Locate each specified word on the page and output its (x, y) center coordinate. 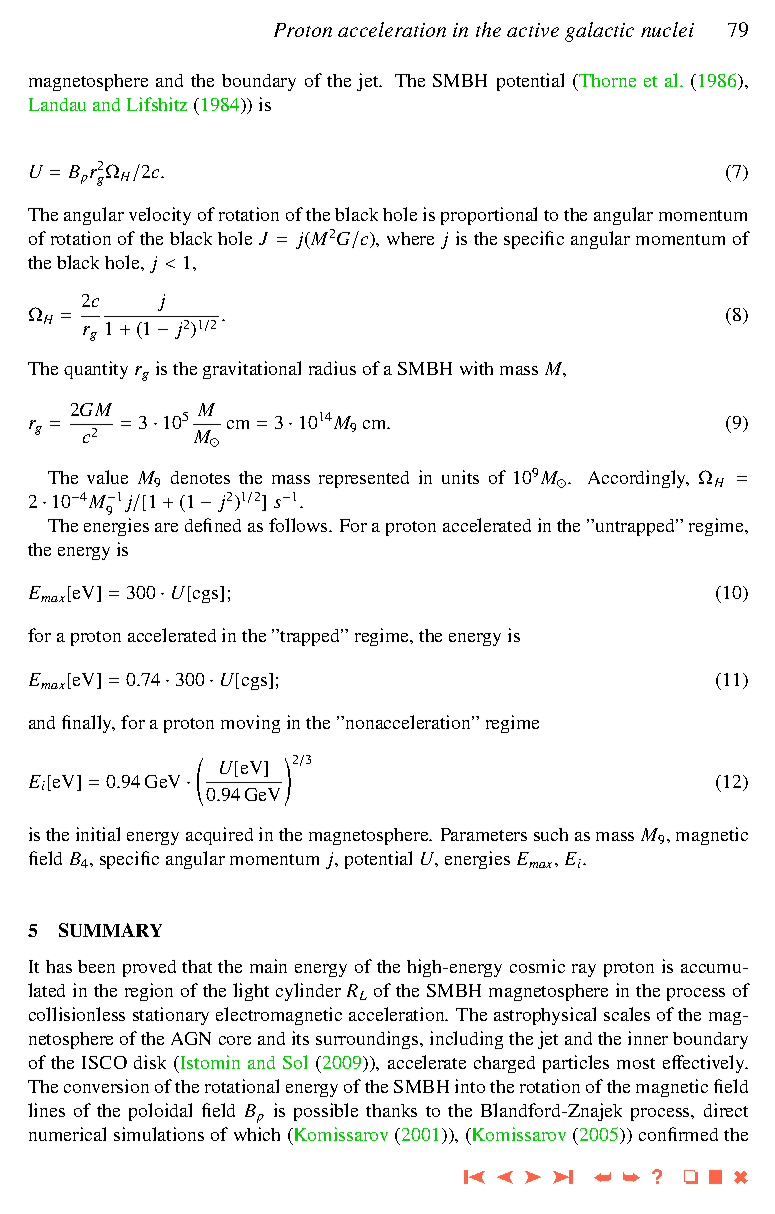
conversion (106, 1086)
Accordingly (638, 479)
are (166, 527)
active (533, 30)
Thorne (606, 80)
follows (299, 525)
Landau (57, 104)
